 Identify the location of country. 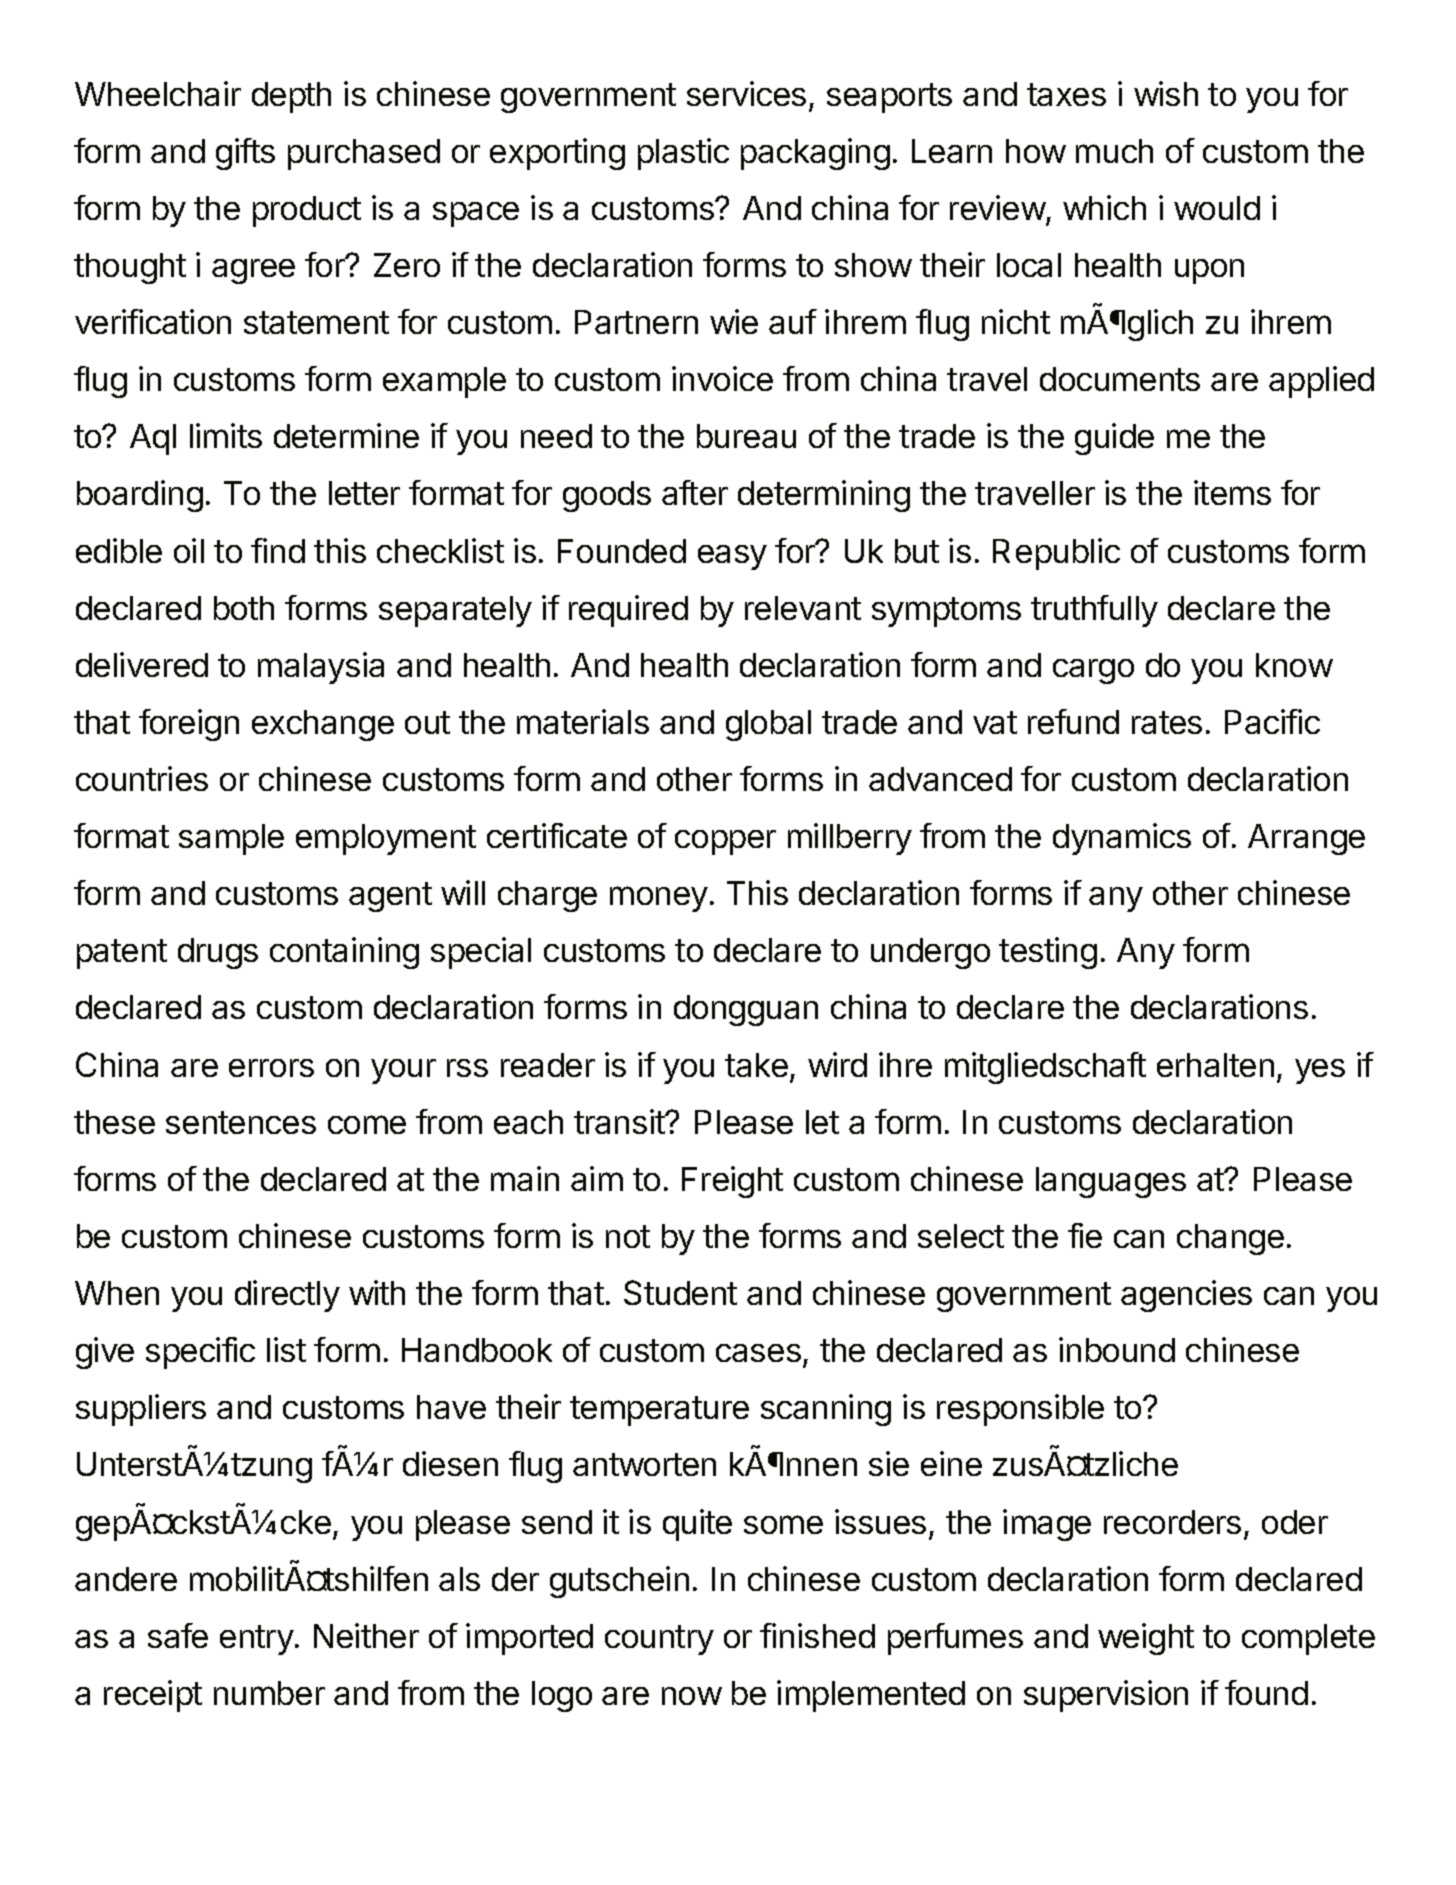
(659, 1640).
